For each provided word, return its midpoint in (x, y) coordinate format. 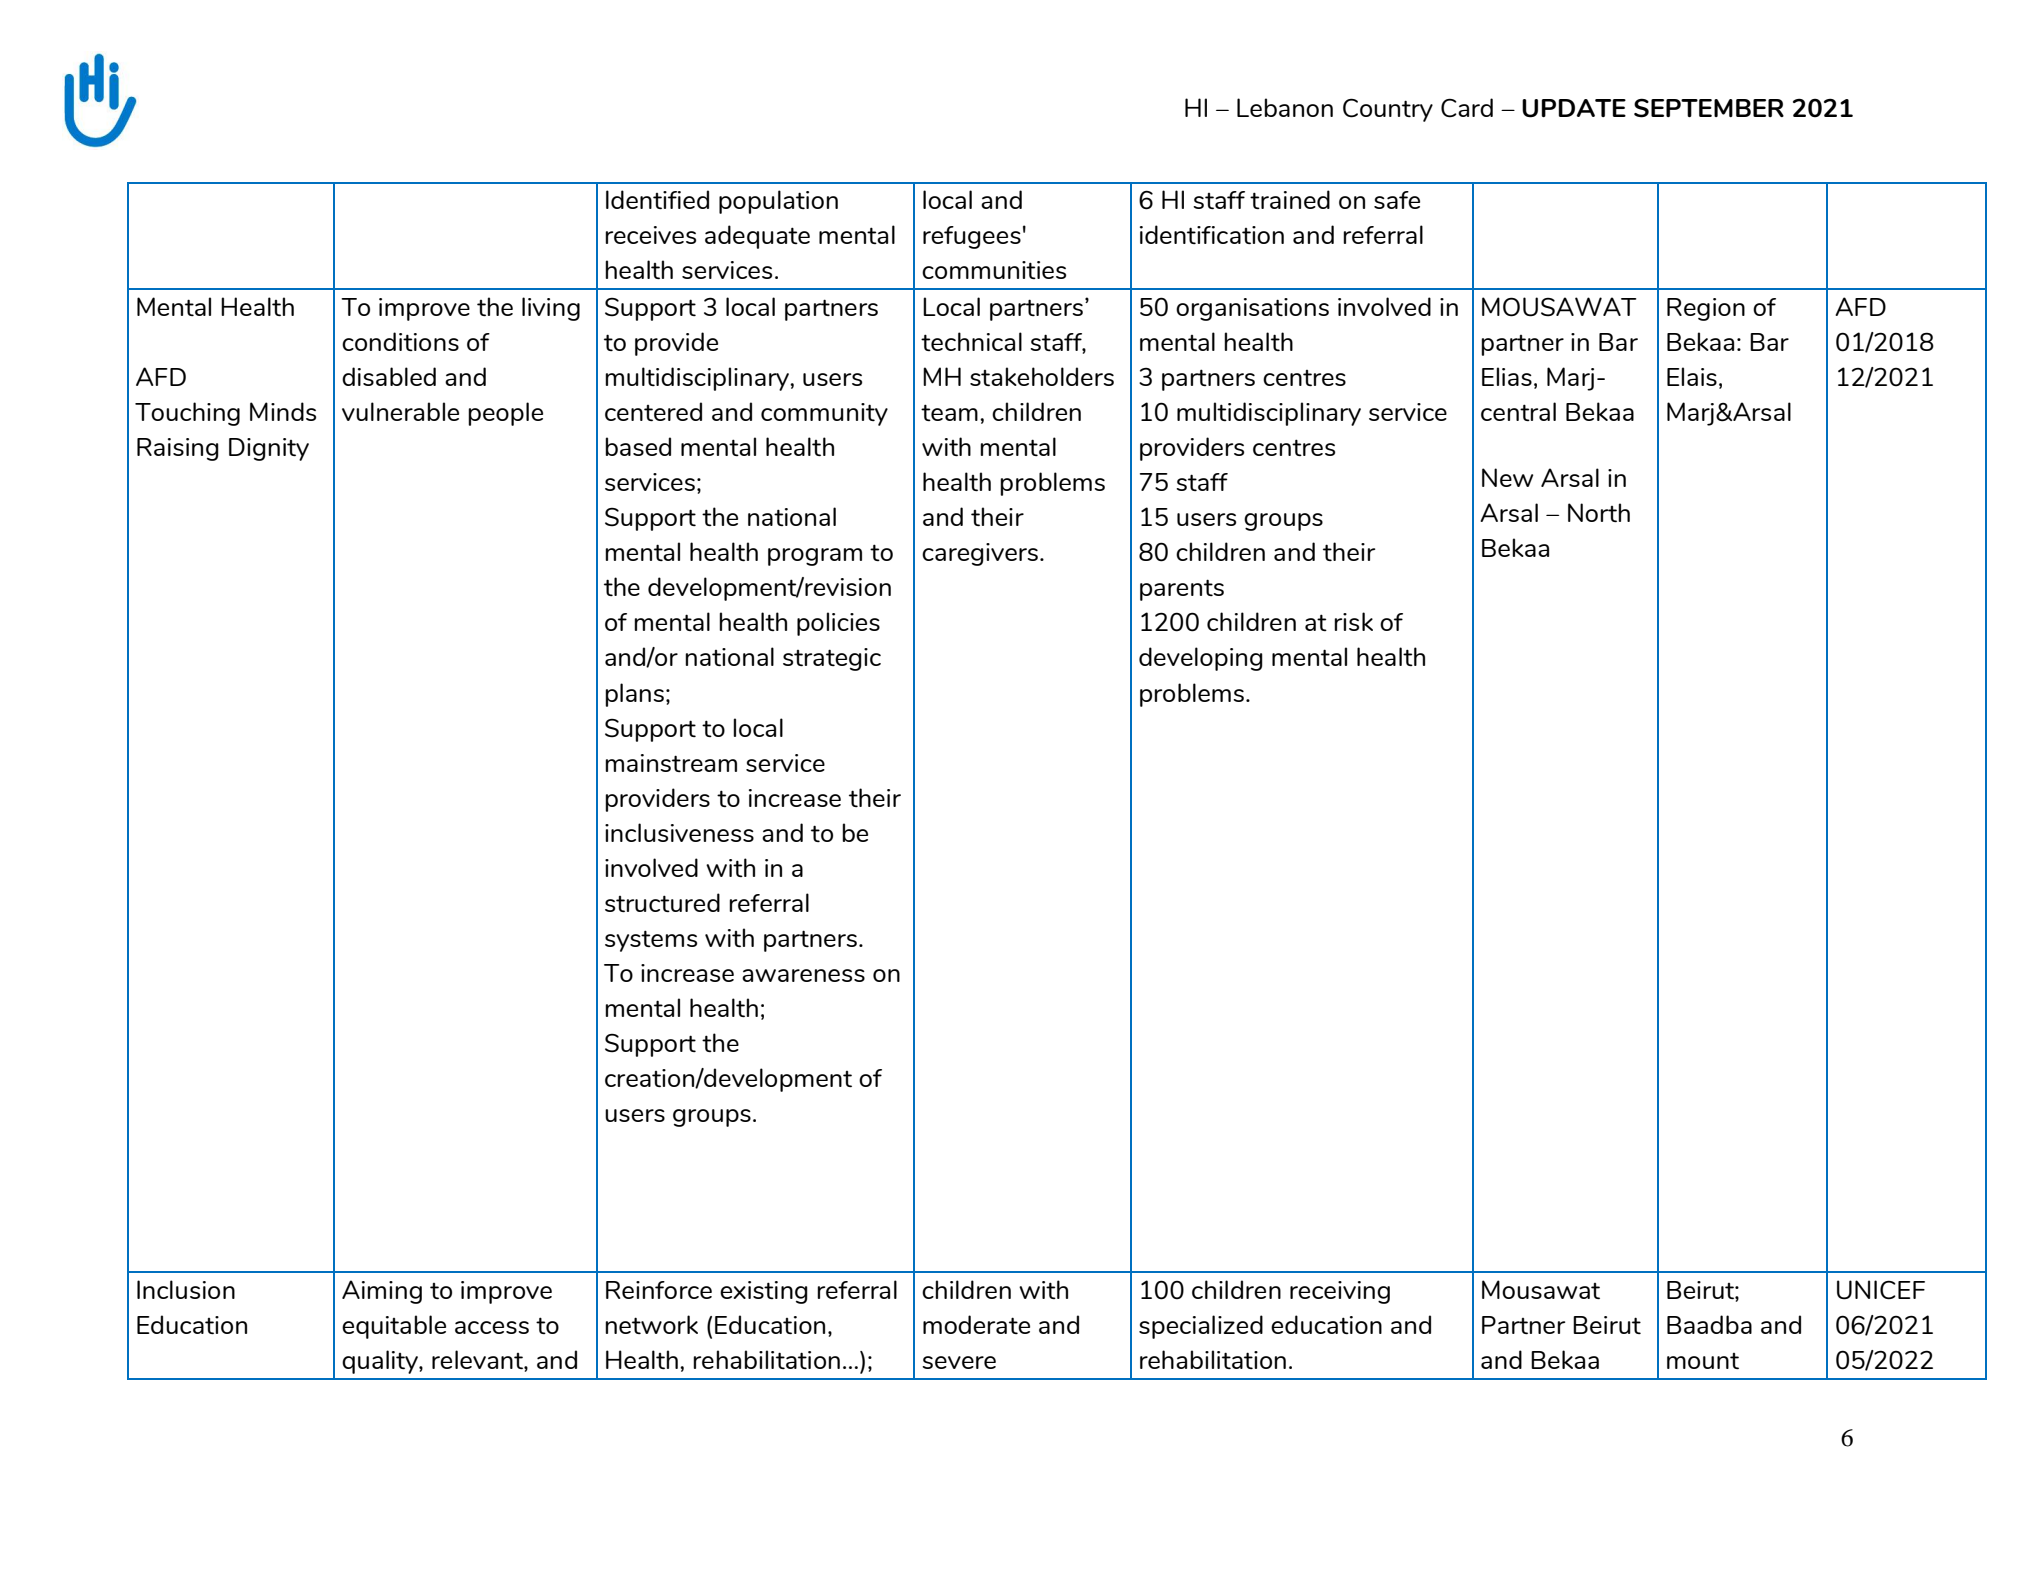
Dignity (269, 449)
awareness (803, 975)
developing (1201, 659)
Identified (657, 199)
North (1599, 512)
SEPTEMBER (1709, 108)
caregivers (980, 554)
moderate (976, 1324)
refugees (972, 237)
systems (651, 941)
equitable (394, 1327)
